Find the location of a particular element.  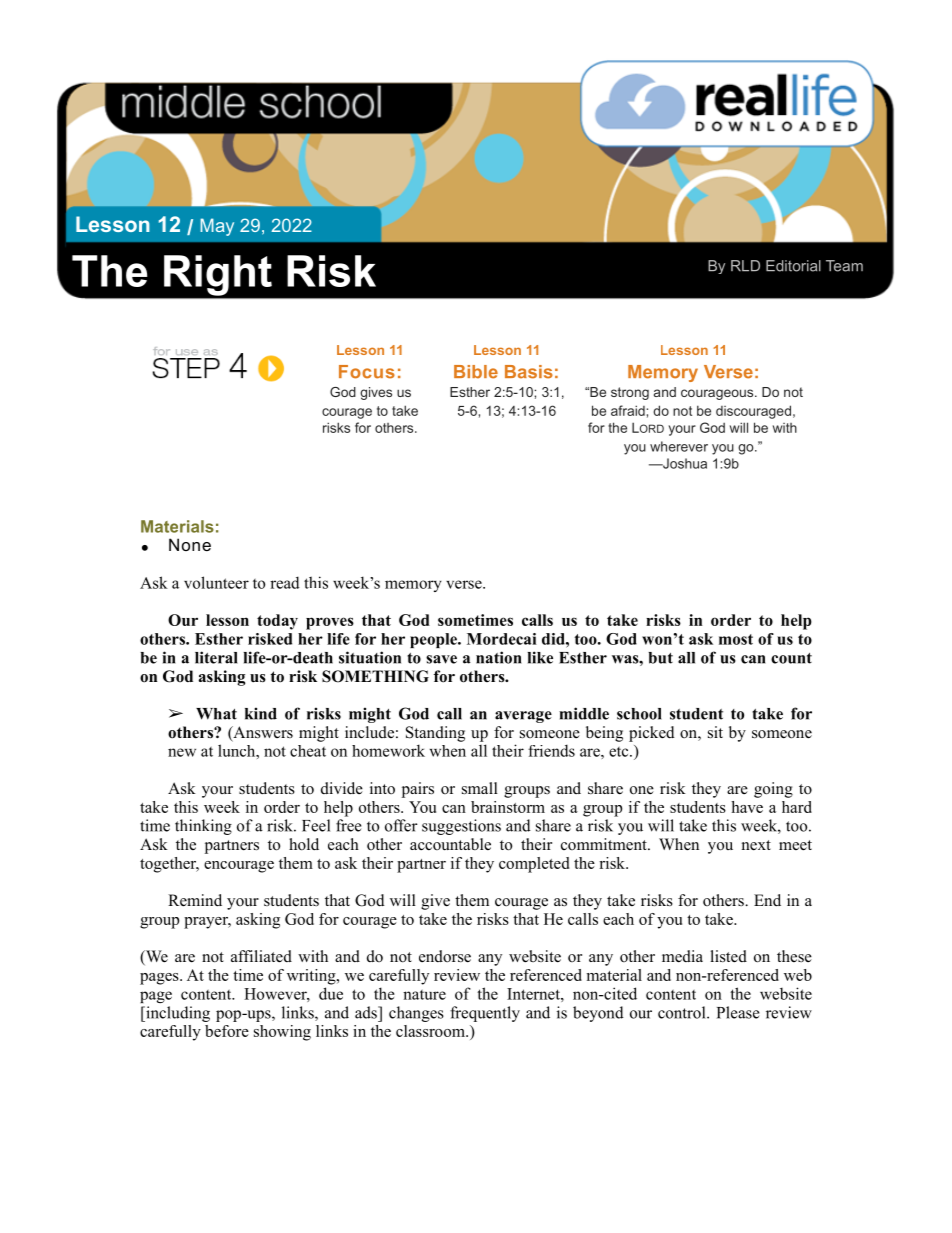

have is located at coordinates (747, 807).
